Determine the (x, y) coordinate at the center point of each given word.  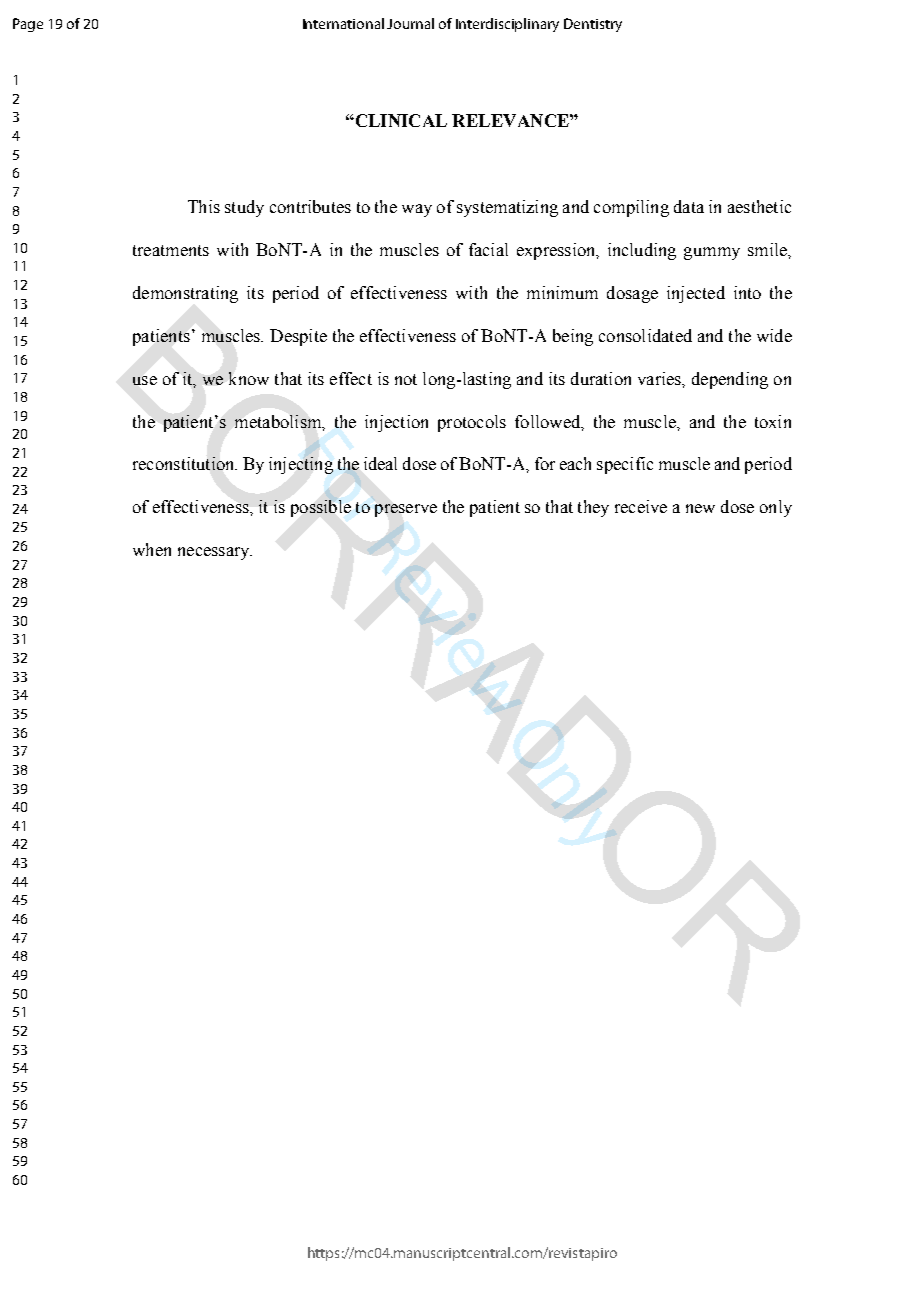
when (152, 549)
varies (660, 378)
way (417, 210)
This (204, 206)
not (406, 379)
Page (28, 25)
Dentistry (593, 25)
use (145, 380)
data (689, 206)
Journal (410, 23)
